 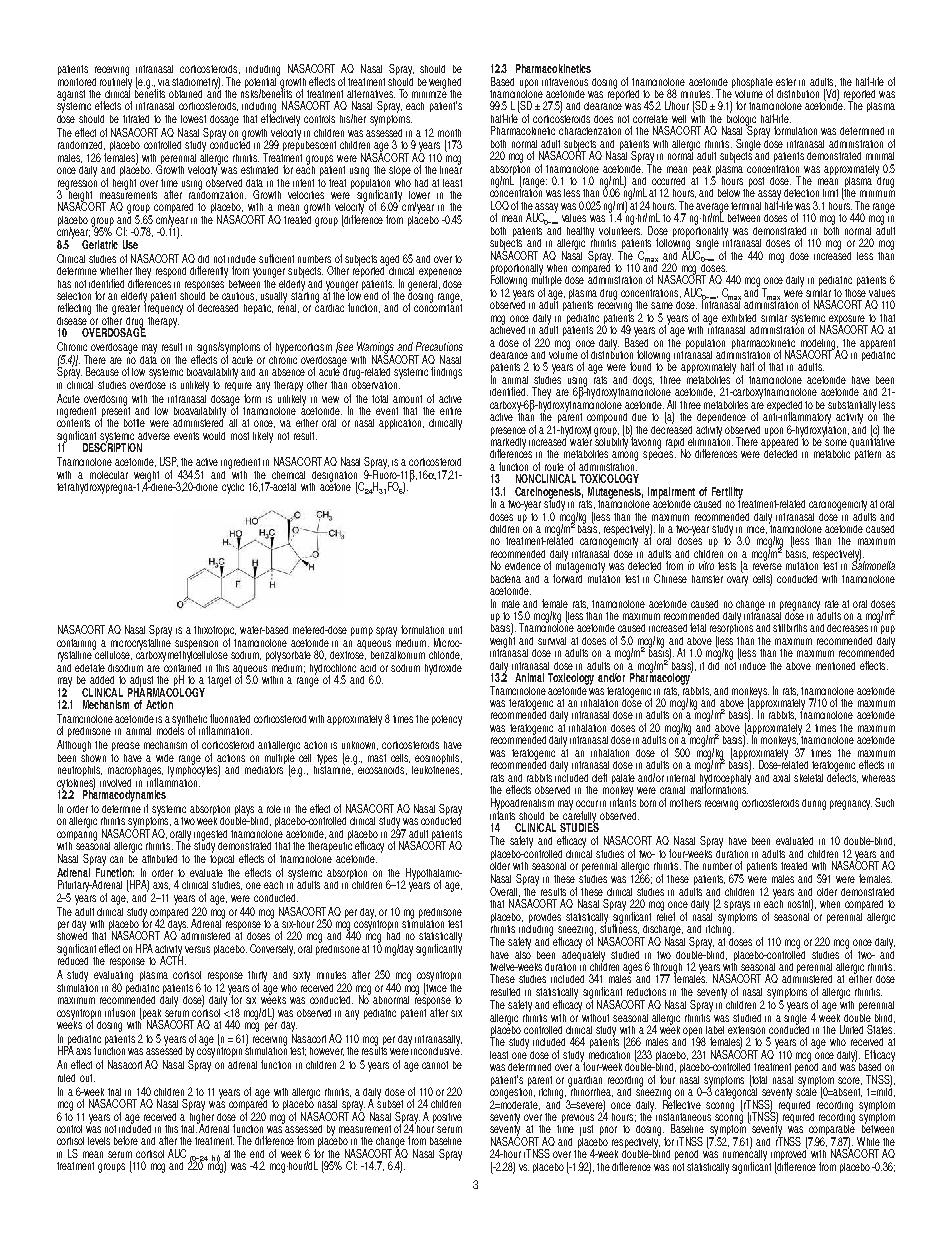 What do you see at coordinates (126, 1140) in the screenshot?
I see `before` at bounding box center [126, 1140].
